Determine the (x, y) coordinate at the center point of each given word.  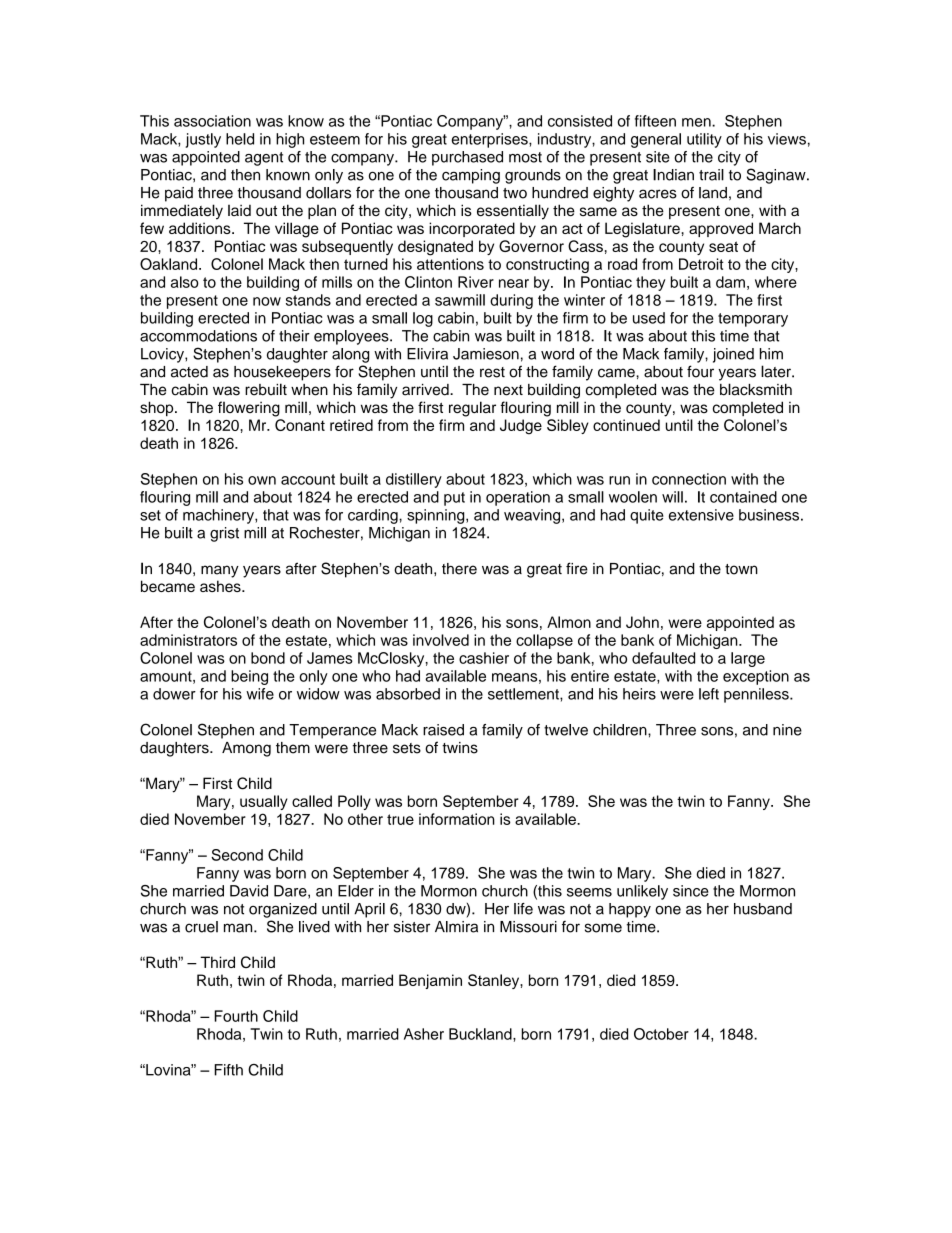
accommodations (198, 336)
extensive (701, 515)
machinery (219, 516)
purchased (467, 158)
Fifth (228, 1070)
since (691, 891)
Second (237, 855)
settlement (524, 694)
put (454, 499)
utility (704, 140)
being (249, 677)
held (240, 139)
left (709, 694)
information (457, 819)
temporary (753, 320)
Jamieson (486, 354)
